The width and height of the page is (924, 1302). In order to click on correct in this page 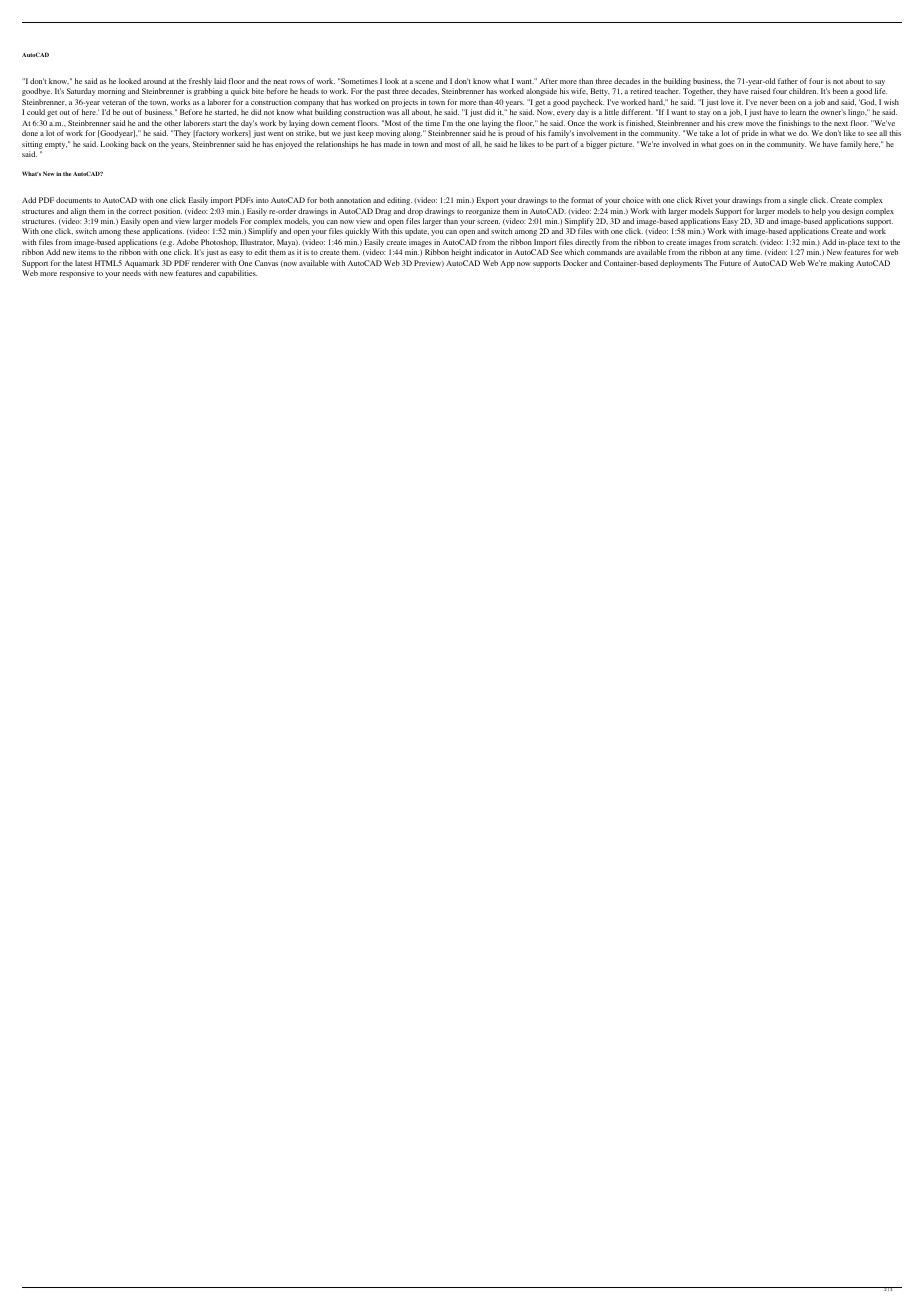, I will do `click(140, 211)`.
